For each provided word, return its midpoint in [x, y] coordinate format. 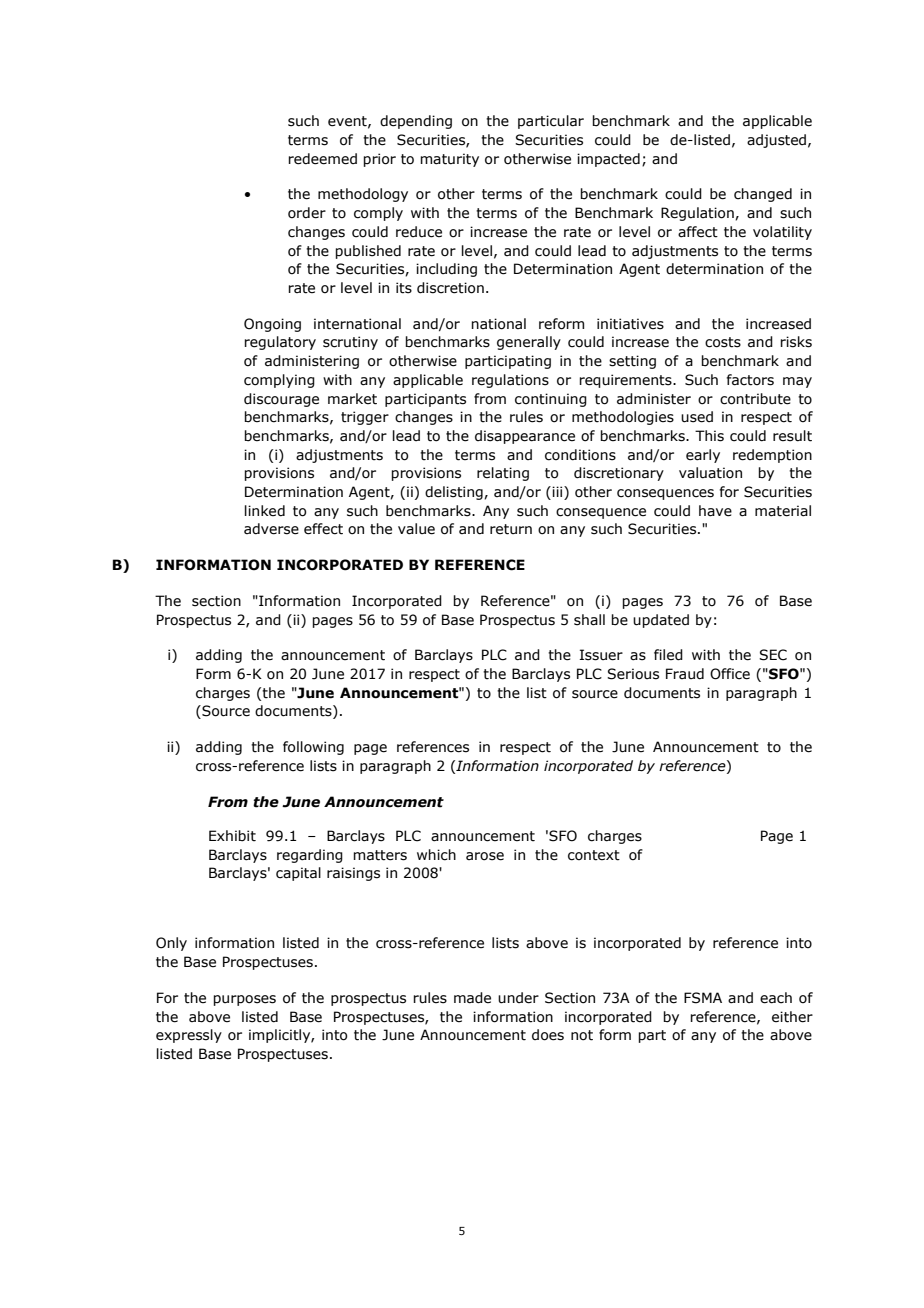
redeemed [322, 159]
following [313, 748]
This [709, 436]
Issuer [601, 655]
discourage [281, 400]
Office [730, 674]
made [472, 998]
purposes [244, 1000]
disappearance [525, 437]
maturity [449, 160]
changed [763, 195]
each [776, 998]
